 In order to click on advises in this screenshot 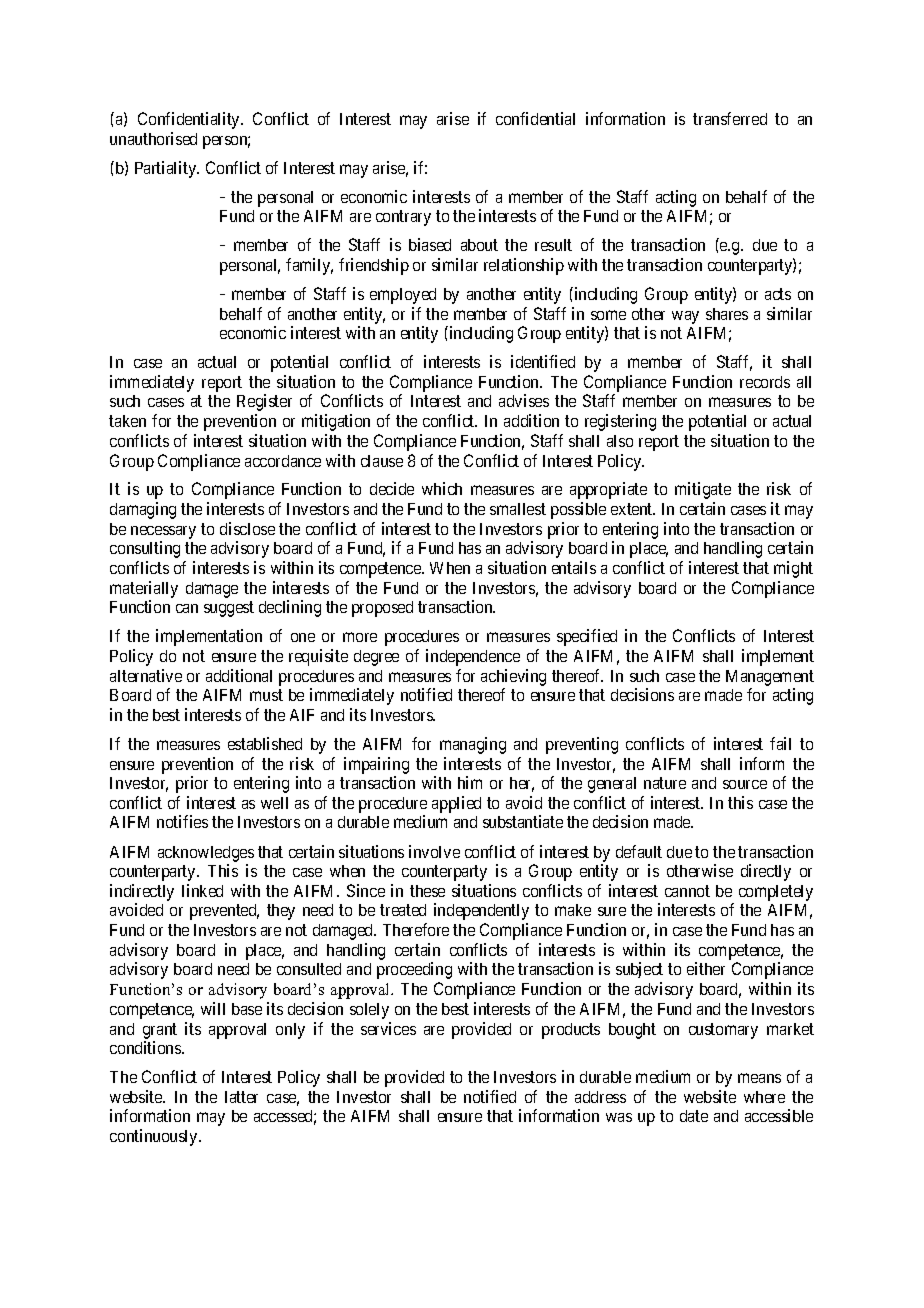, I will do `click(524, 400)`.
